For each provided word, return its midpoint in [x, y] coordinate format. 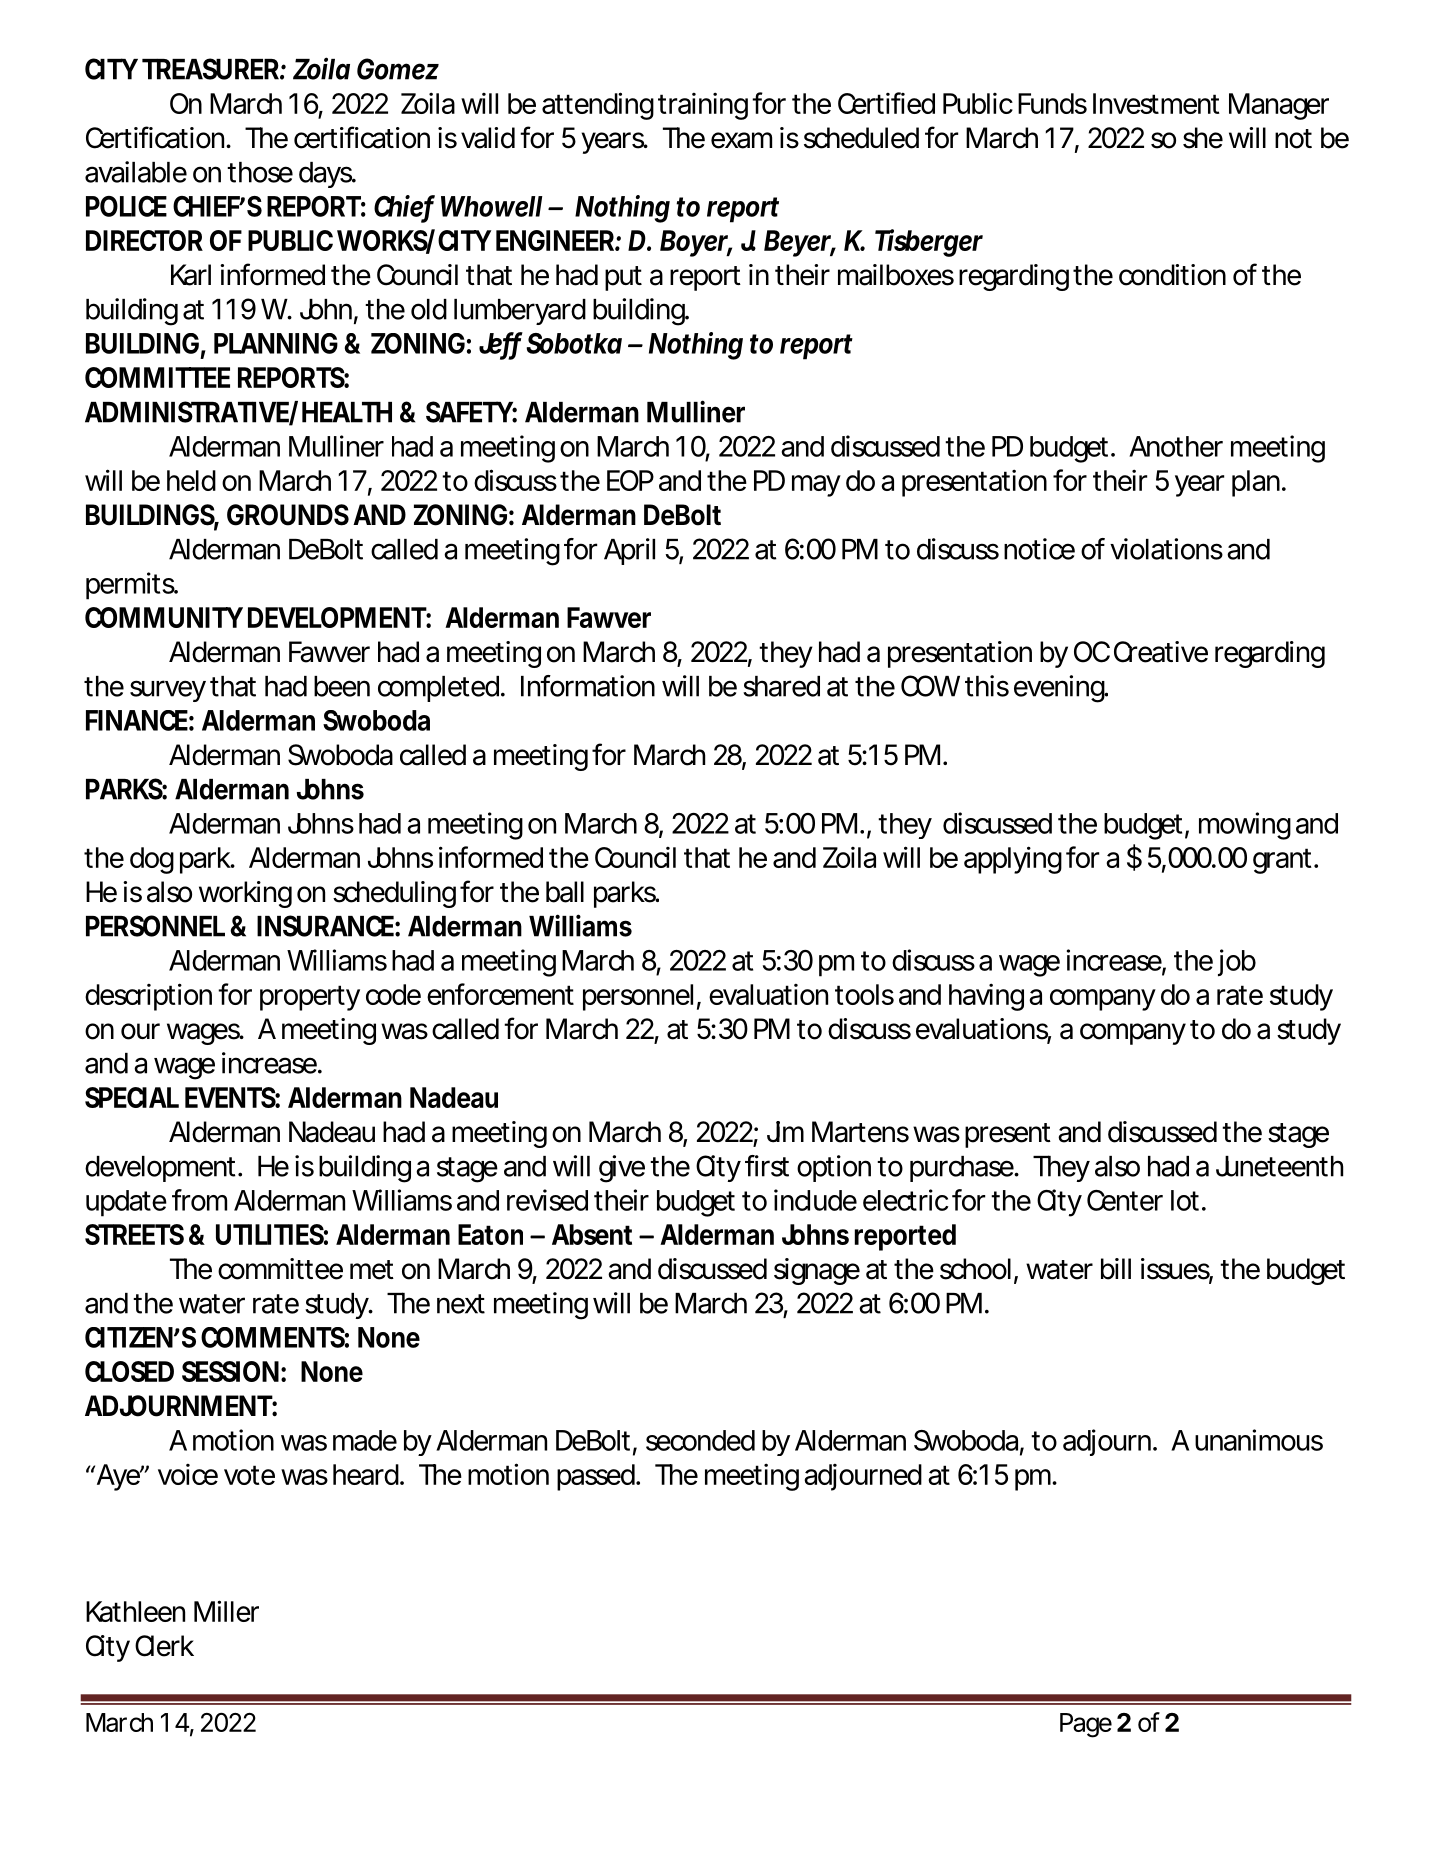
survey [168, 691]
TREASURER [210, 69]
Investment [1156, 103]
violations [1166, 549]
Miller [226, 1611]
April [629, 551]
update [126, 1203]
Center [1125, 1200]
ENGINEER [555, 240]
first [767, 1166]
